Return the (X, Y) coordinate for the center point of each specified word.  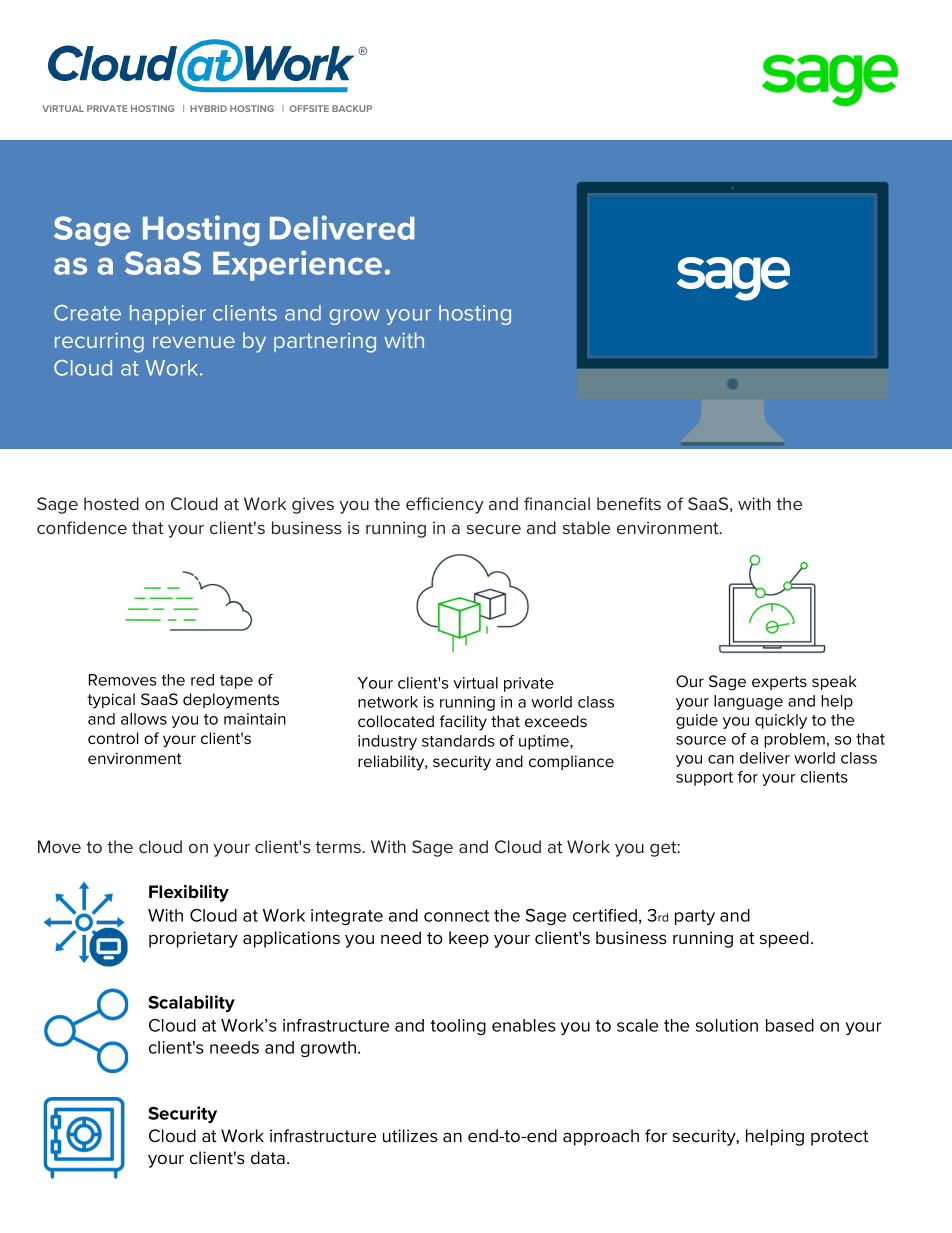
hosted (111, 503)
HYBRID (208, 108)
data (268, 1157)
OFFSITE (309, 108)
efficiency (445, 505)
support (704, 779)
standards (458, 741)
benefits (629, 503)
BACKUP (352, 108)
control (113, 738)
